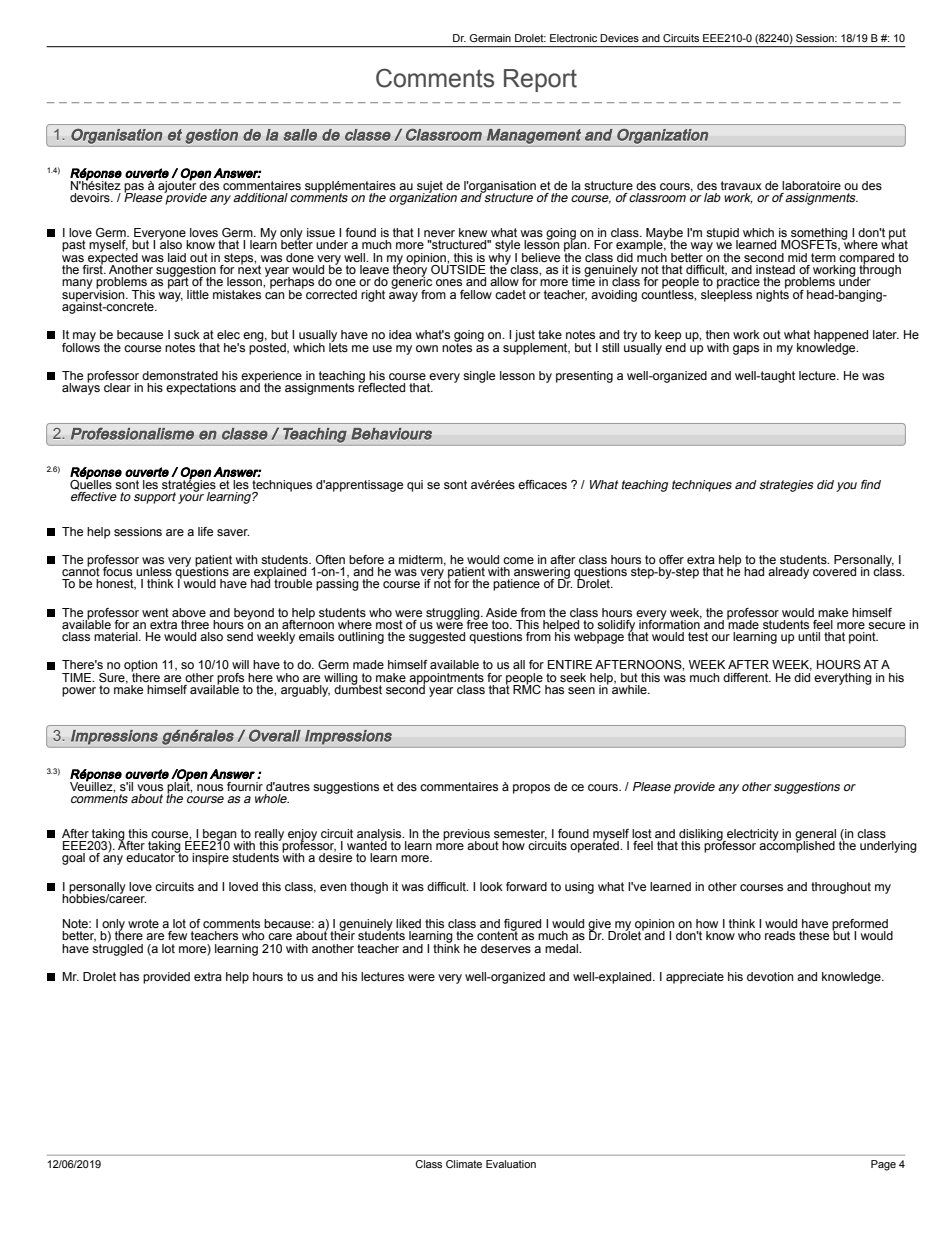 This screenshot has height=1233, width=952. What do you see at coordinates (746, 350) in the screenshot?
I see `gaps` at bounding box center [746, 350].
